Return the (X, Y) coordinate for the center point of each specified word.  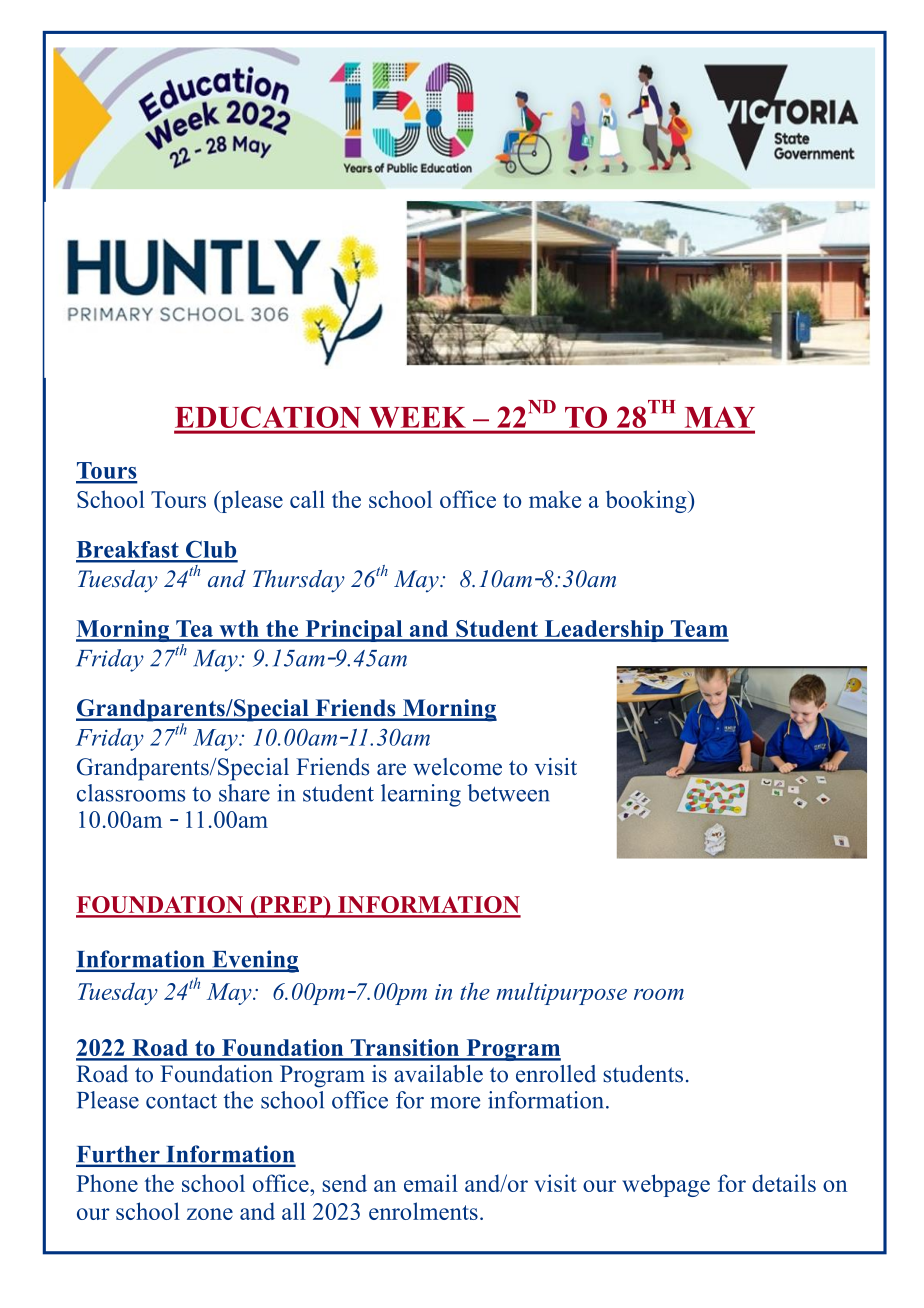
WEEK (417, 417)
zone (210, 1214)
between (509, 793)
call (307, 499)
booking (647, 501)
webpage (666, 1185)
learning (421, 795)
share (244, 793)
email (431, 1183)
